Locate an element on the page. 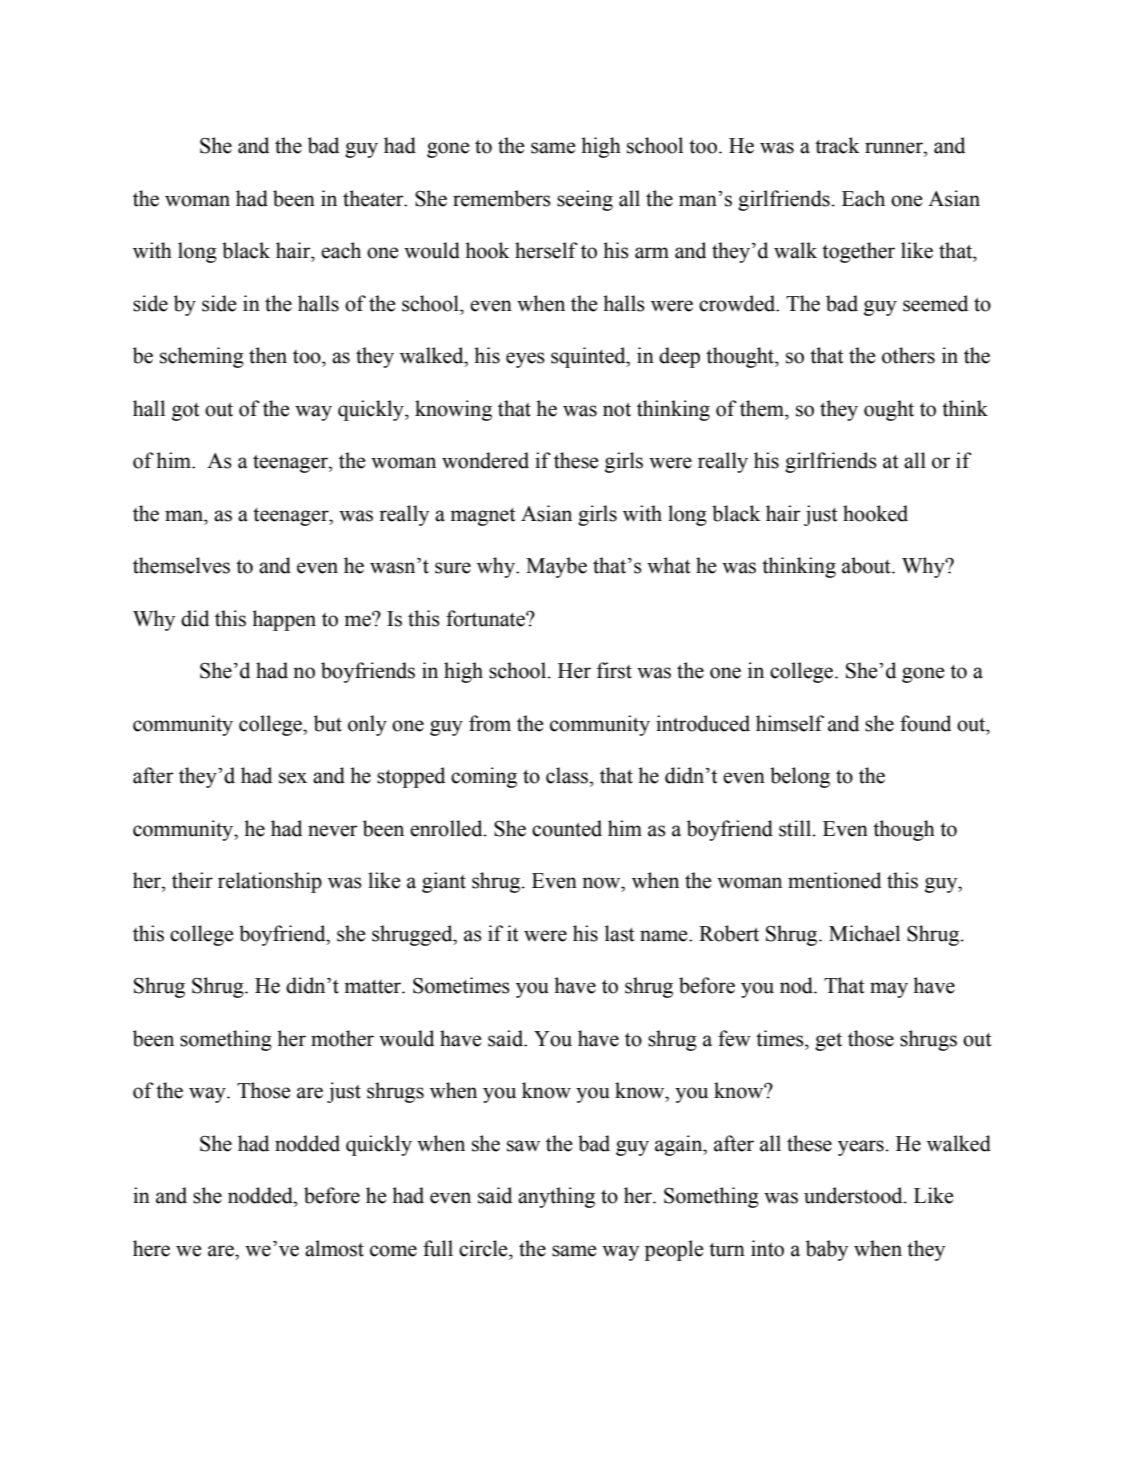  himself is located at coordinates (790, 723).
